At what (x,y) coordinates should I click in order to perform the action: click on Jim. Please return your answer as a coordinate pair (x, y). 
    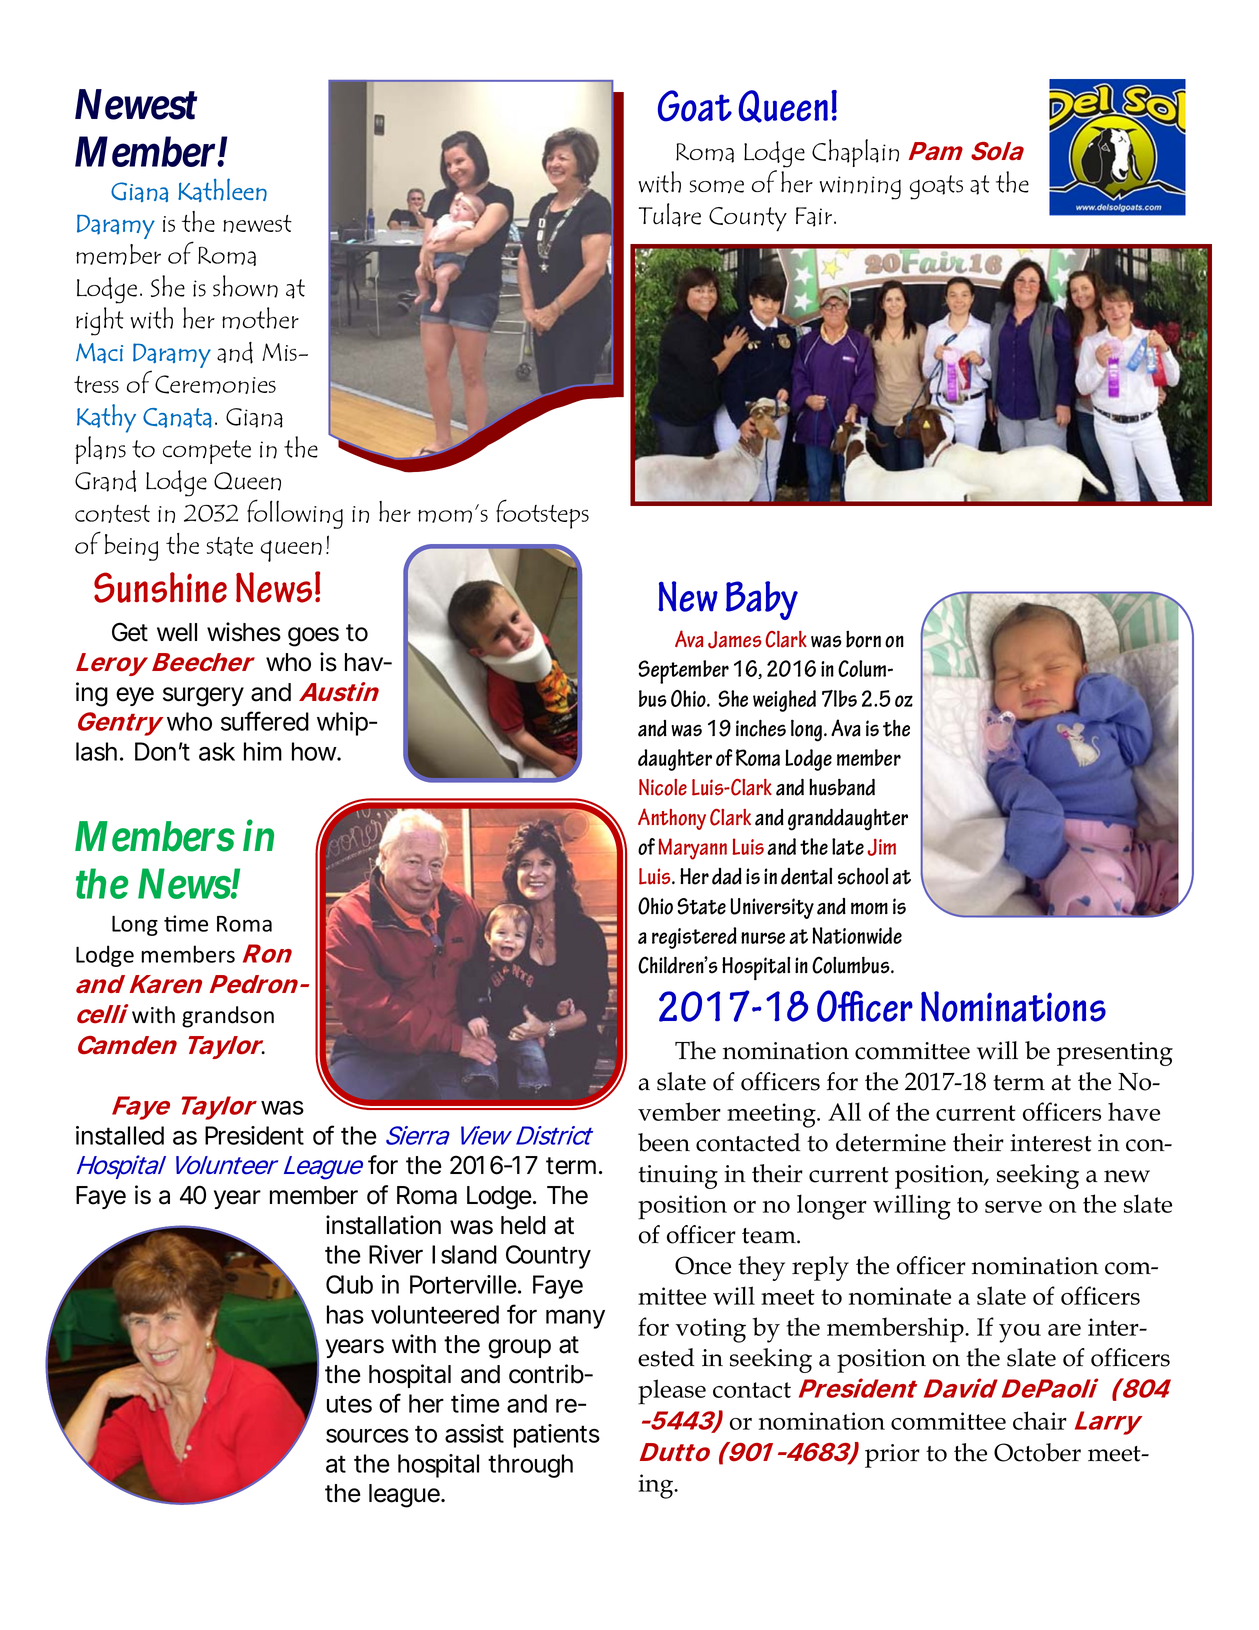
    Looking at the image, I should click on (881, 847).
